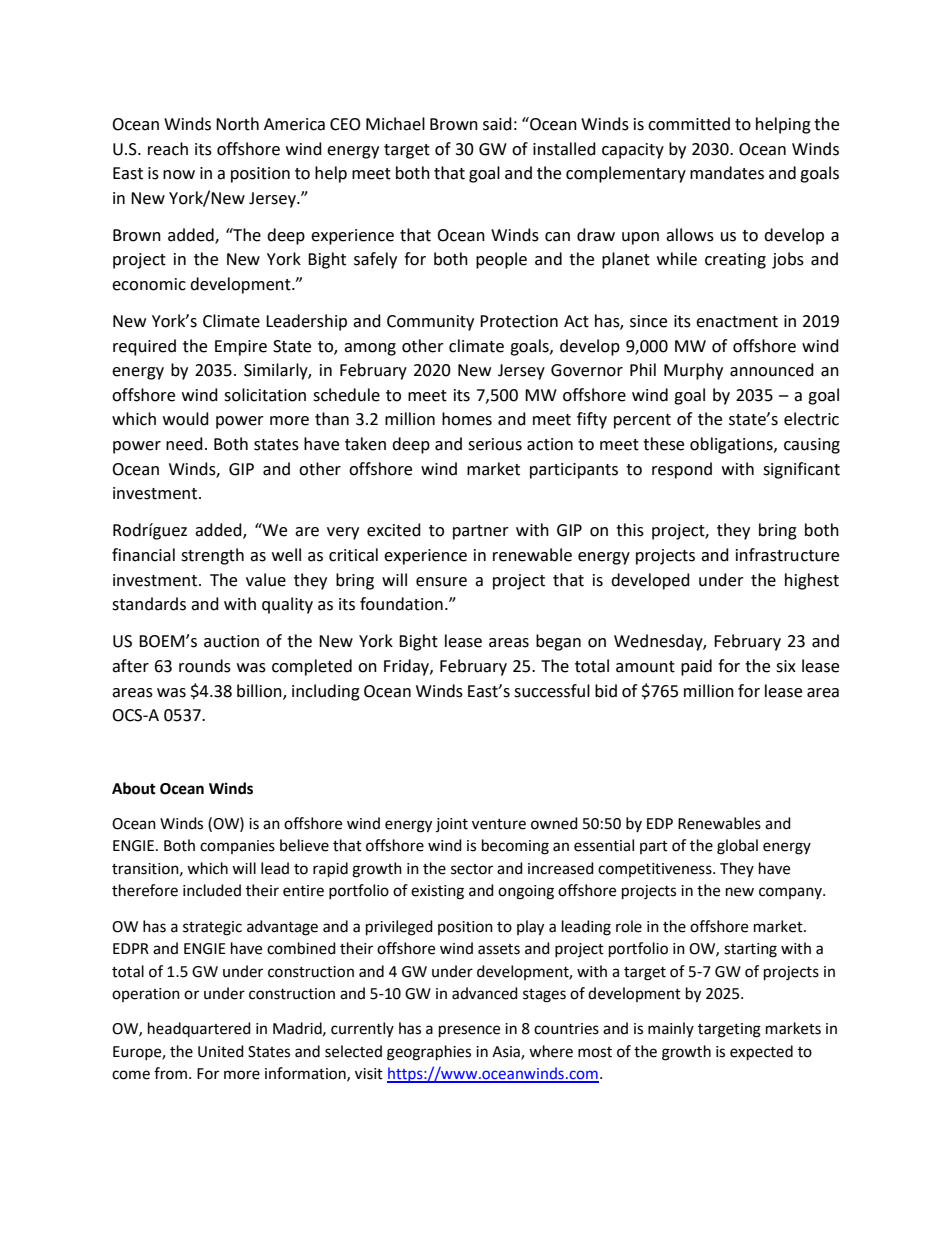  I want to click on obligations, so click(732, 445).
